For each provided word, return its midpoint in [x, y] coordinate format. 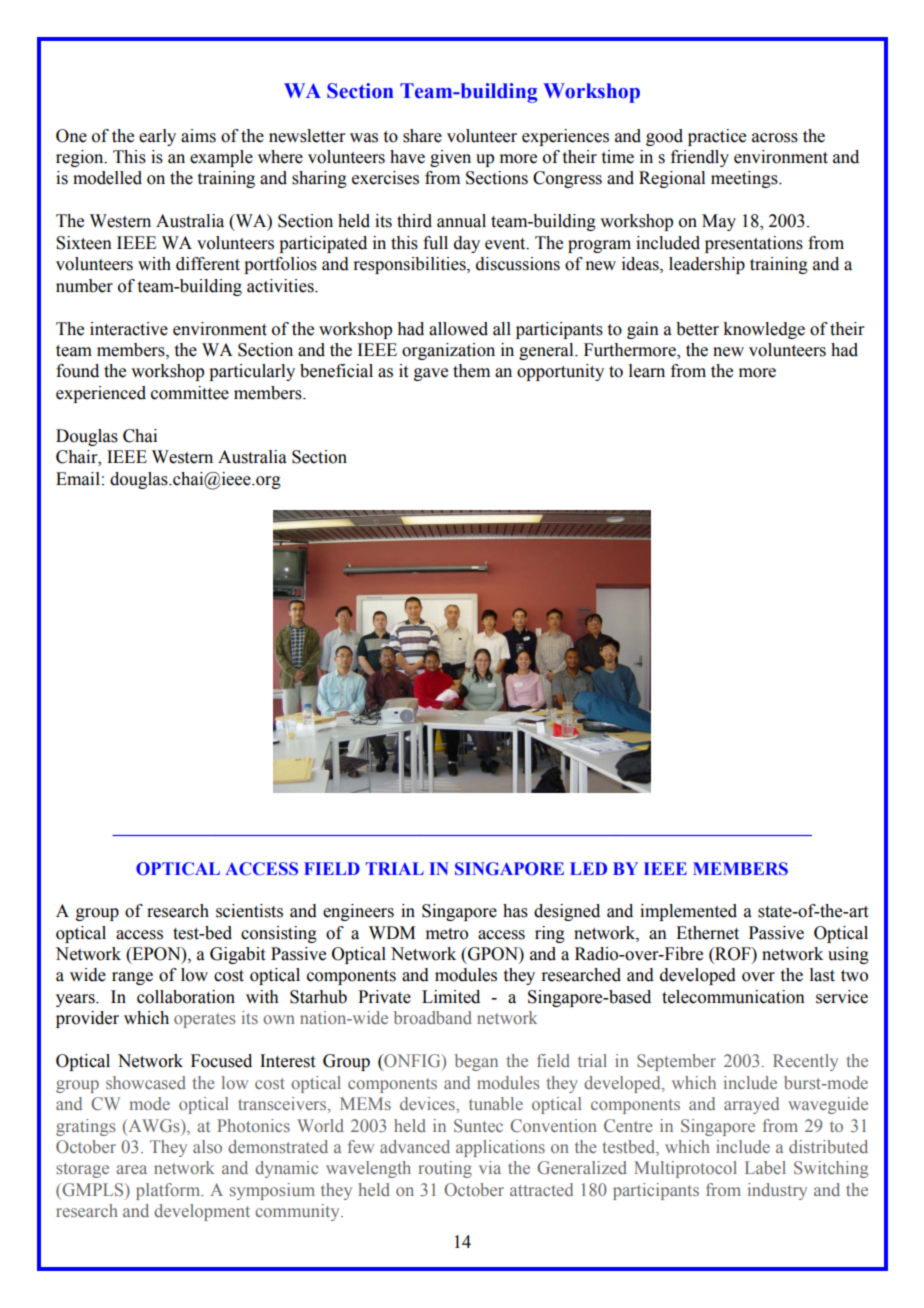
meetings [745, 179]
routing [445, 1169]
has [515, 911]
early [157, 137]
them [471, 371]
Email [78, 479]
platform [169, 1191]
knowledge [764, 330]
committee [190, 393]
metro [447, 934]
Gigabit [237, 955]
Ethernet [707, 933]
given [450, 158]
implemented [688, 912]
